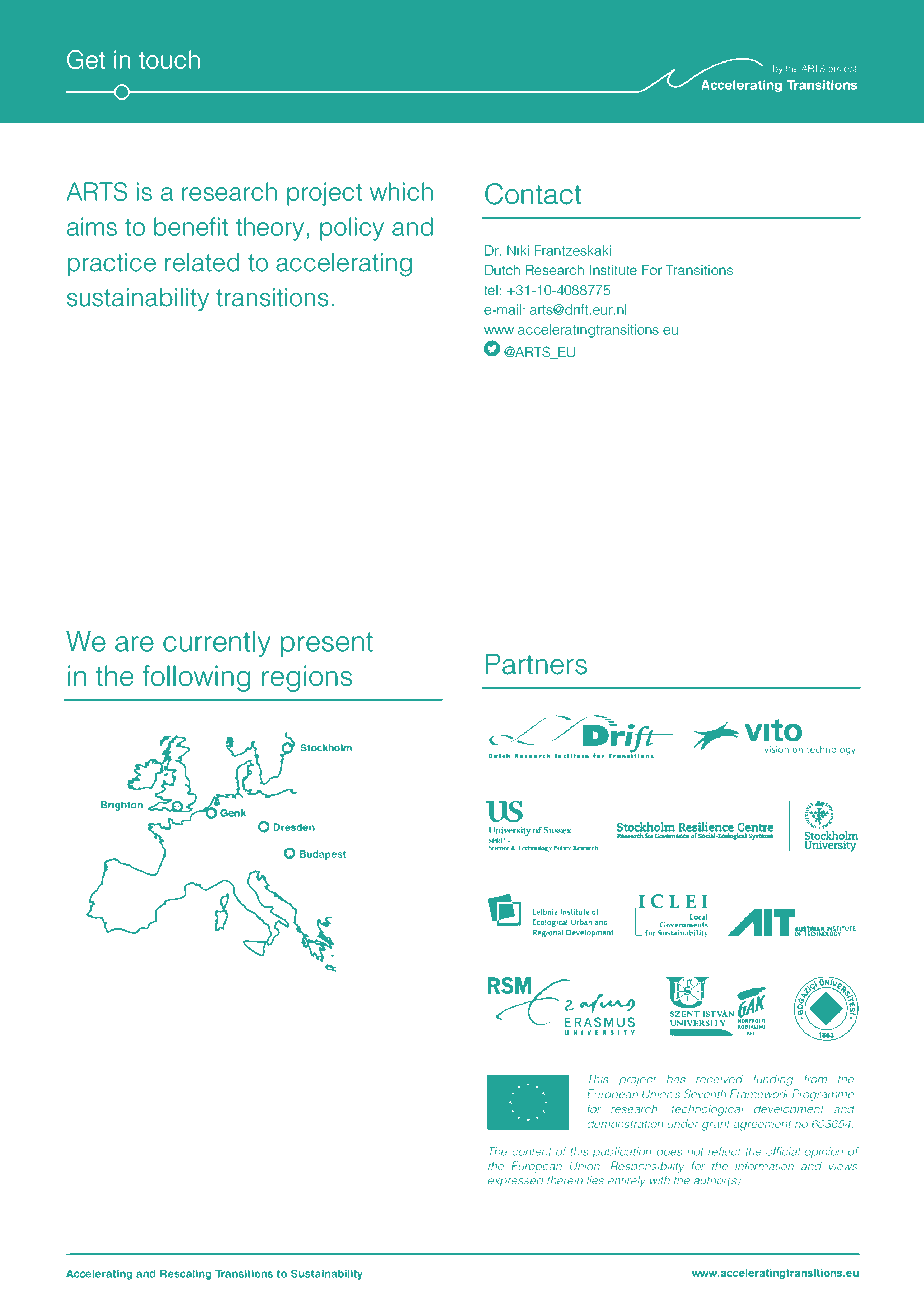  What do you see at coordinates (196, 678) in the image?
I see `following` at bounding box center [196, 678].
